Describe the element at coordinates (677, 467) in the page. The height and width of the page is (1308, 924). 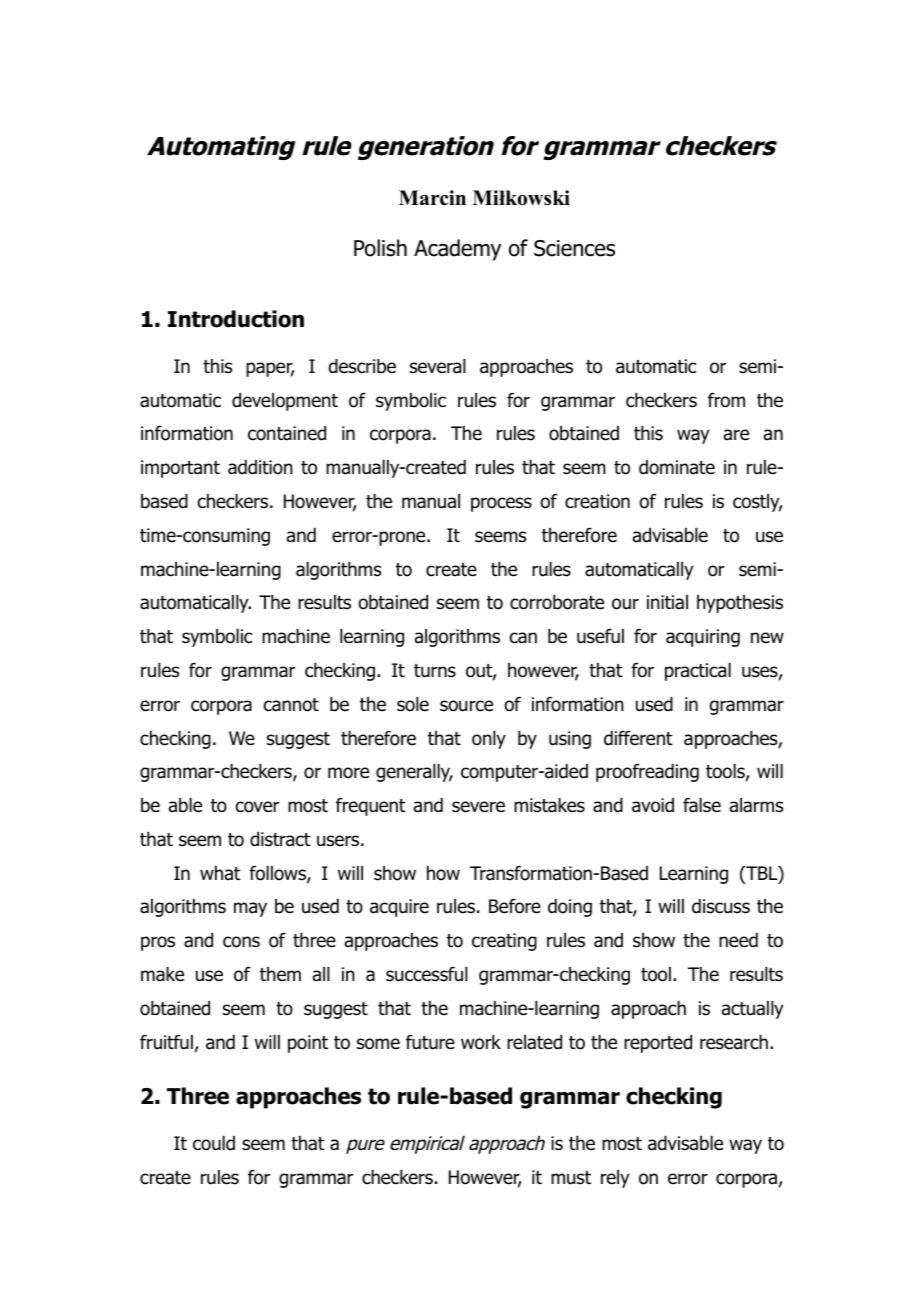
I see `dominate` at that location.
